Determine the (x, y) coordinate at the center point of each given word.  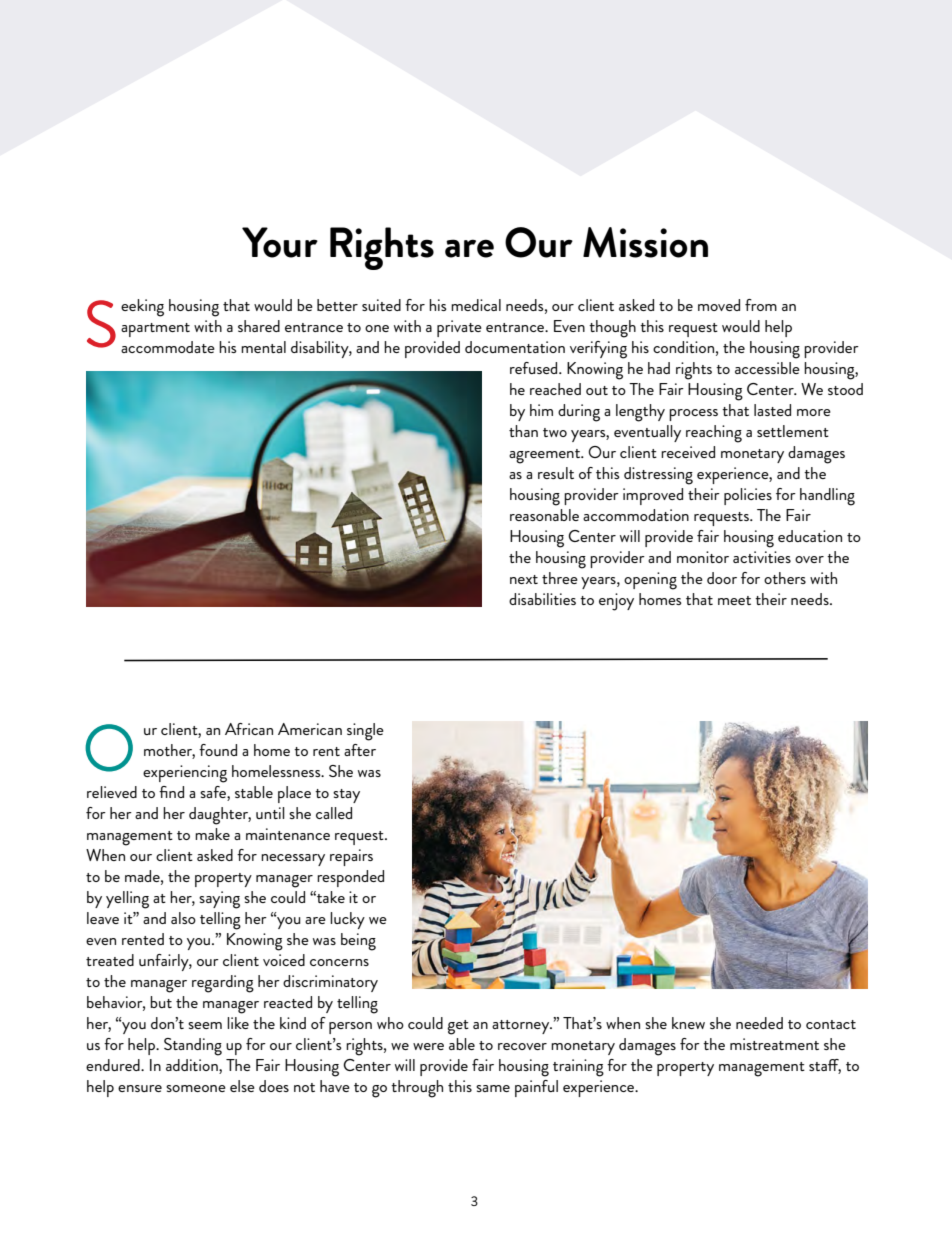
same (493, 1088)
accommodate (168, 347)
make (212, 834)
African (249, 729)
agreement (546, 456)
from (761, 305)
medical (476, 305)
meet (734, 600)
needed (759, 1023)
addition (193, 1066)
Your (280, 242)
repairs (351, 857)
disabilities (542, 599)
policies (748, 496)
